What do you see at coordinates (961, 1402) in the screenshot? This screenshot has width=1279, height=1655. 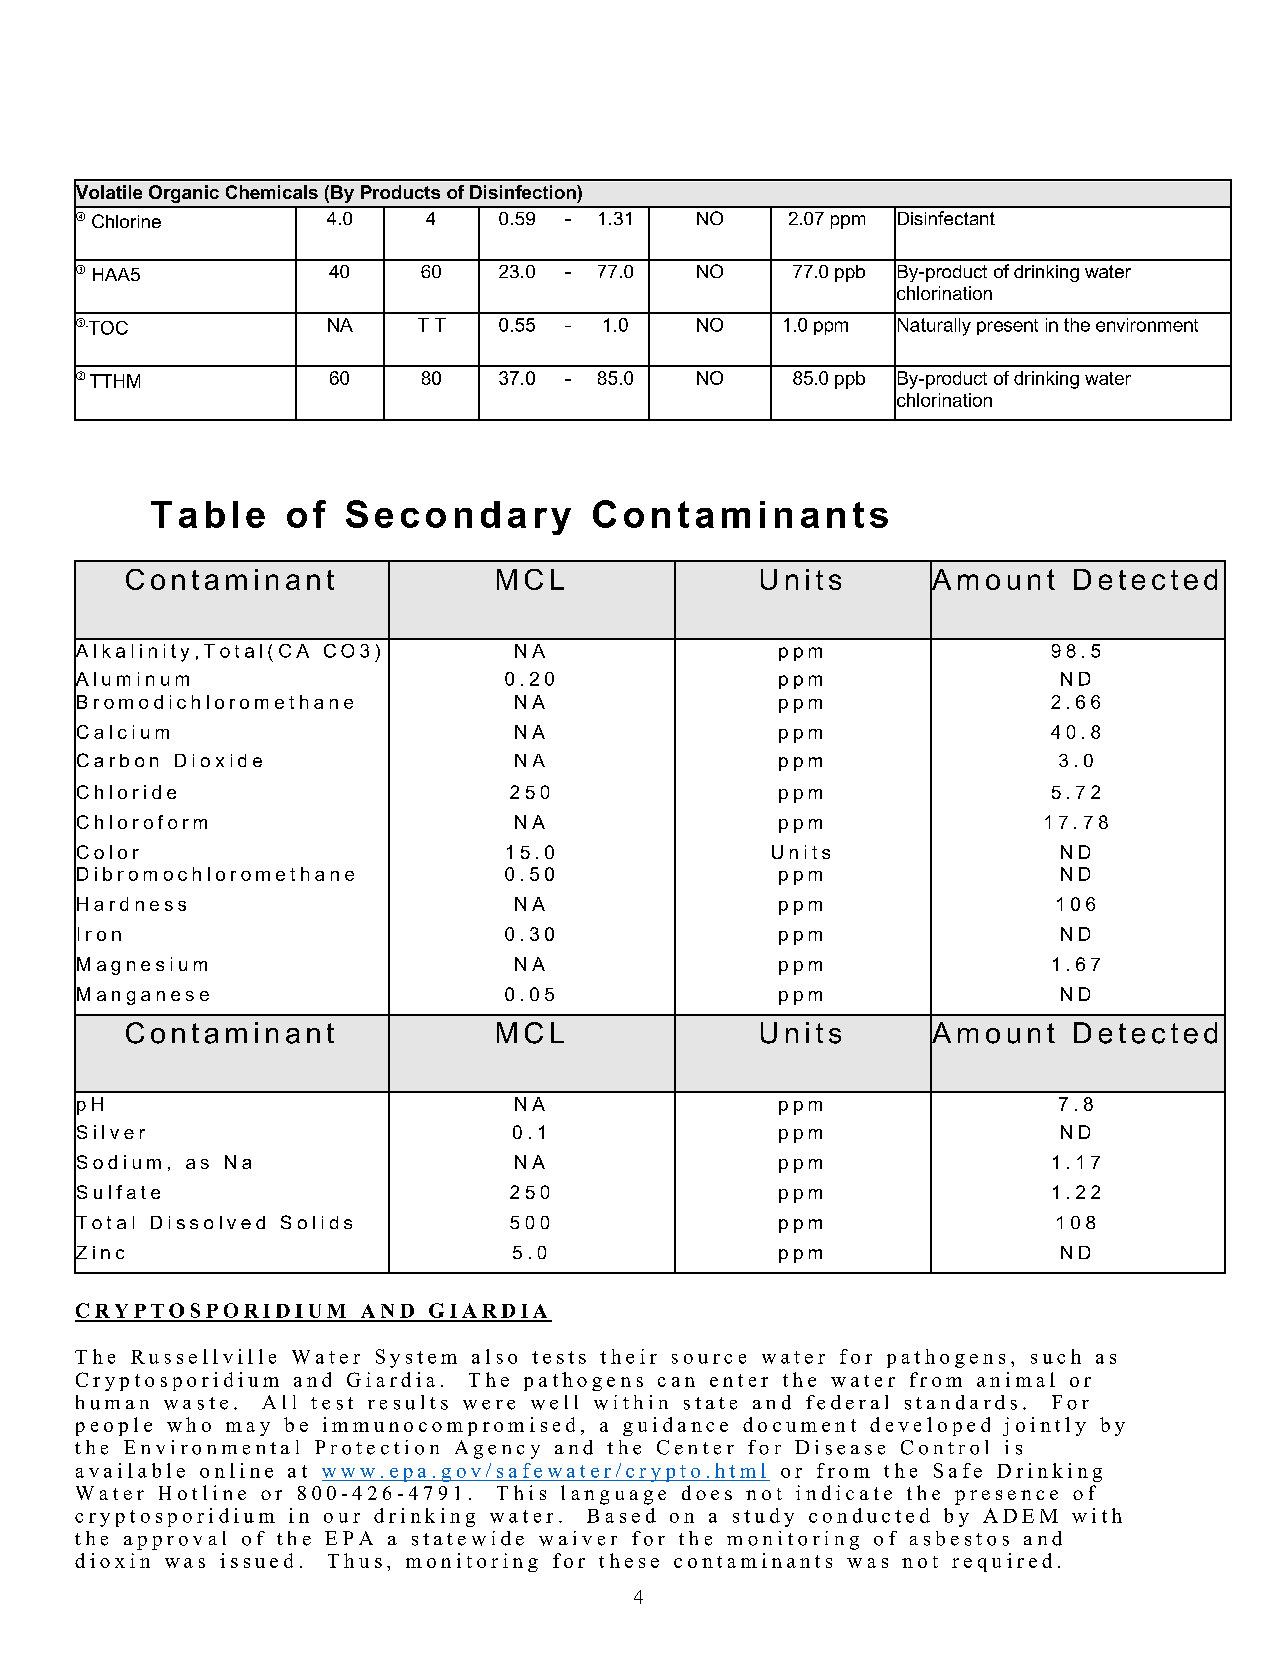 I see `standards` at bounding box center [961, 1402].
